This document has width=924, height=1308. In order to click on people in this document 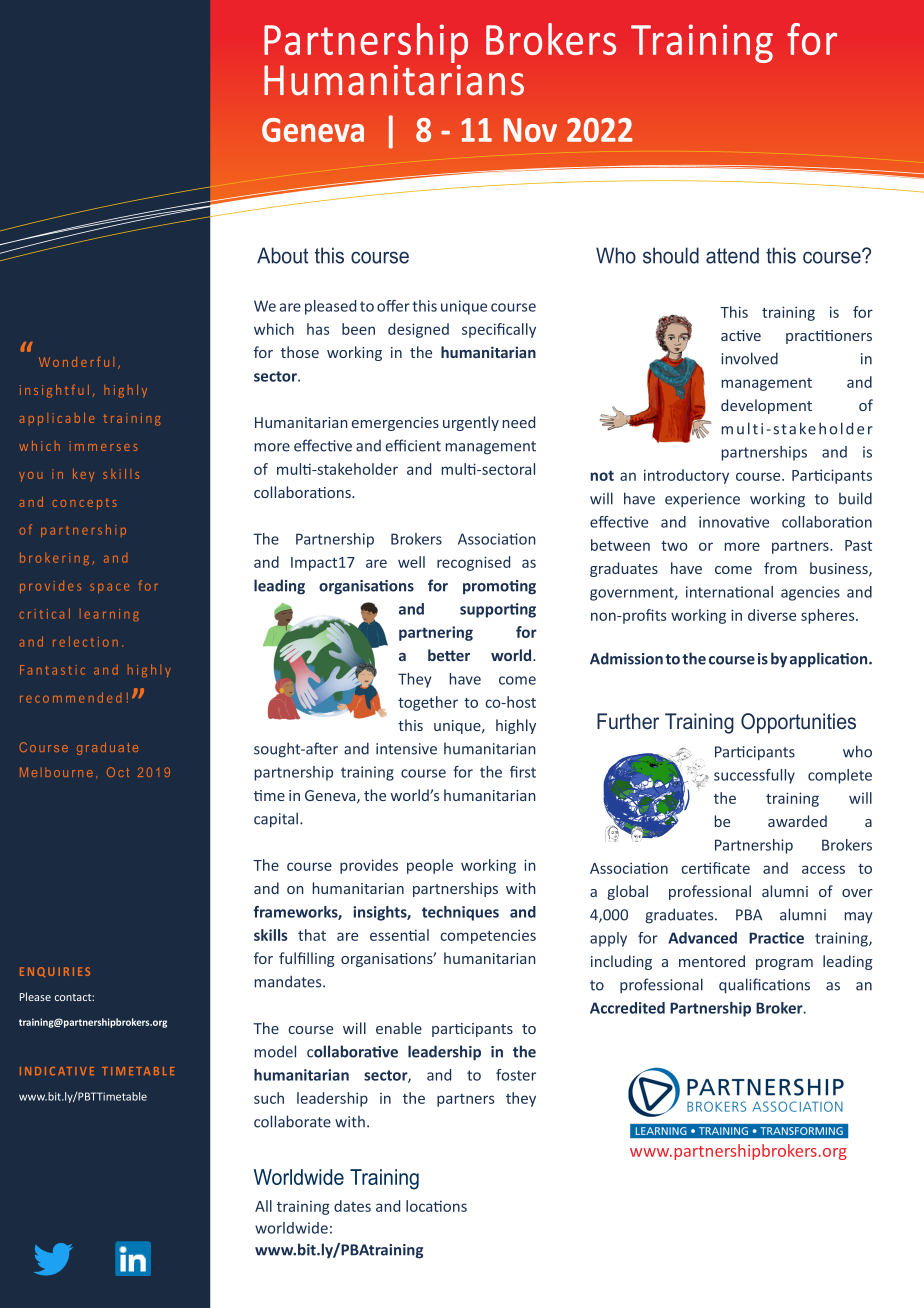, I will do `click(430, 866)`.
